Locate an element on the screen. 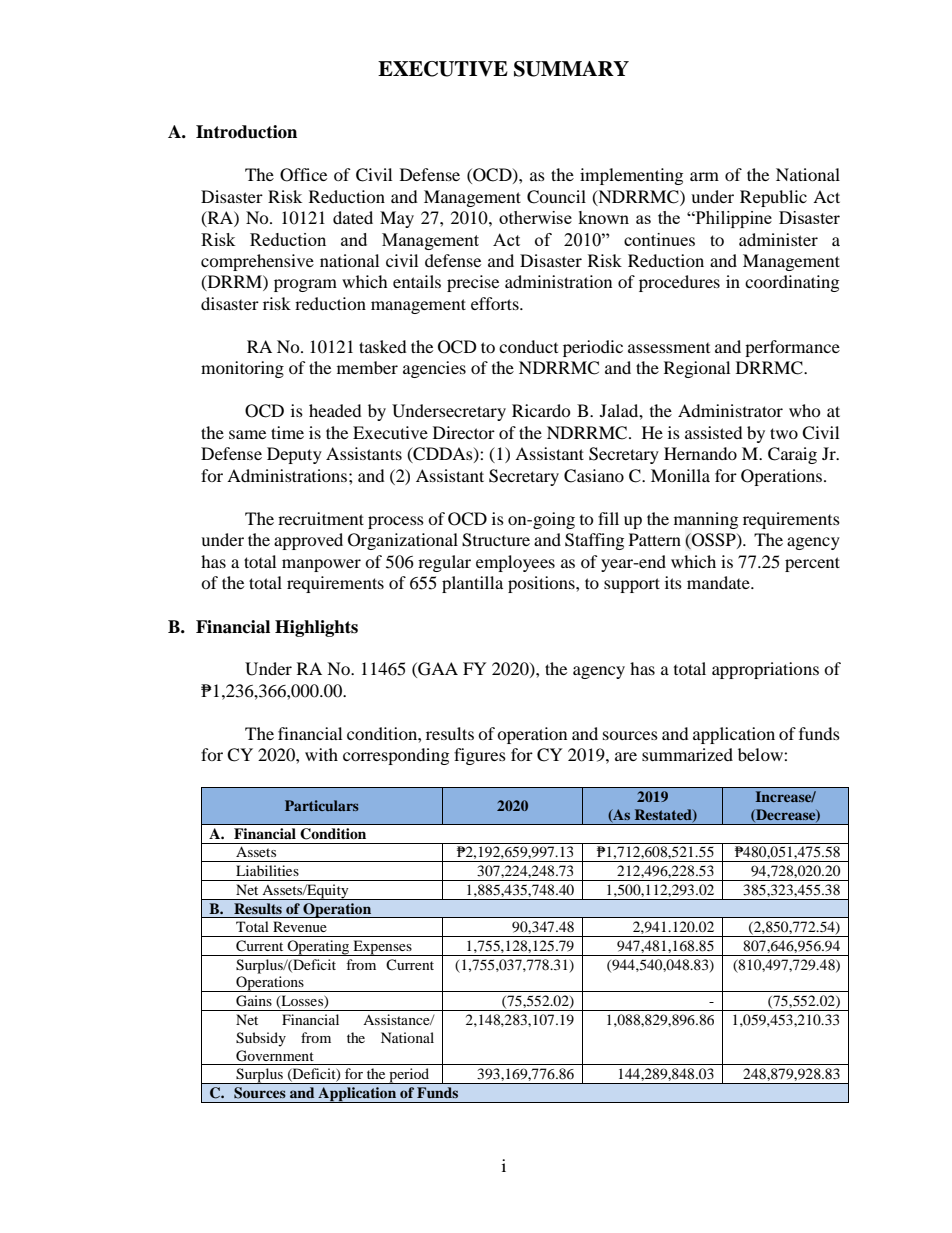  headed is located at coordinates (335, 410).
